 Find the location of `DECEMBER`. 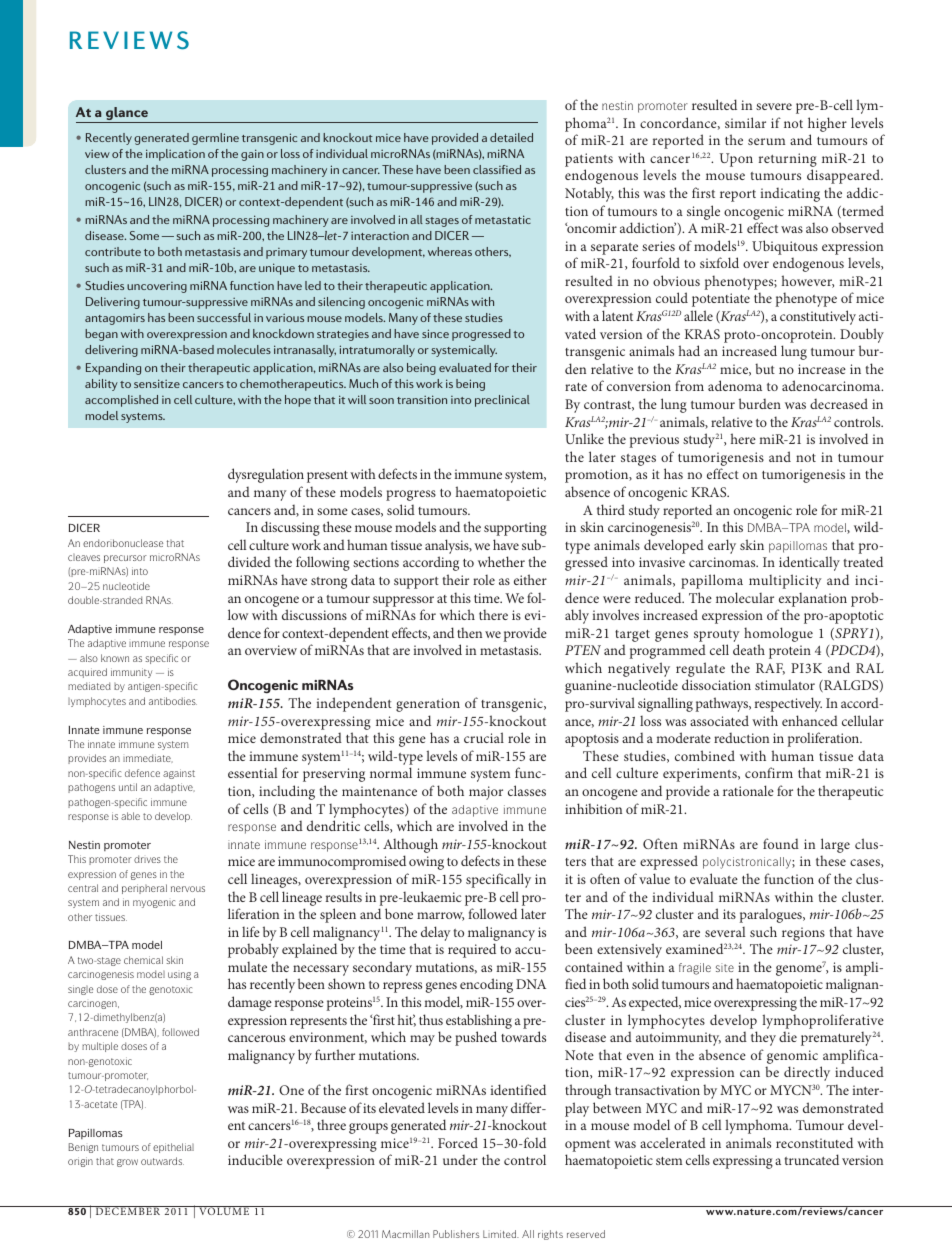

DECEMBER is located at coordinates (128, 1210).
